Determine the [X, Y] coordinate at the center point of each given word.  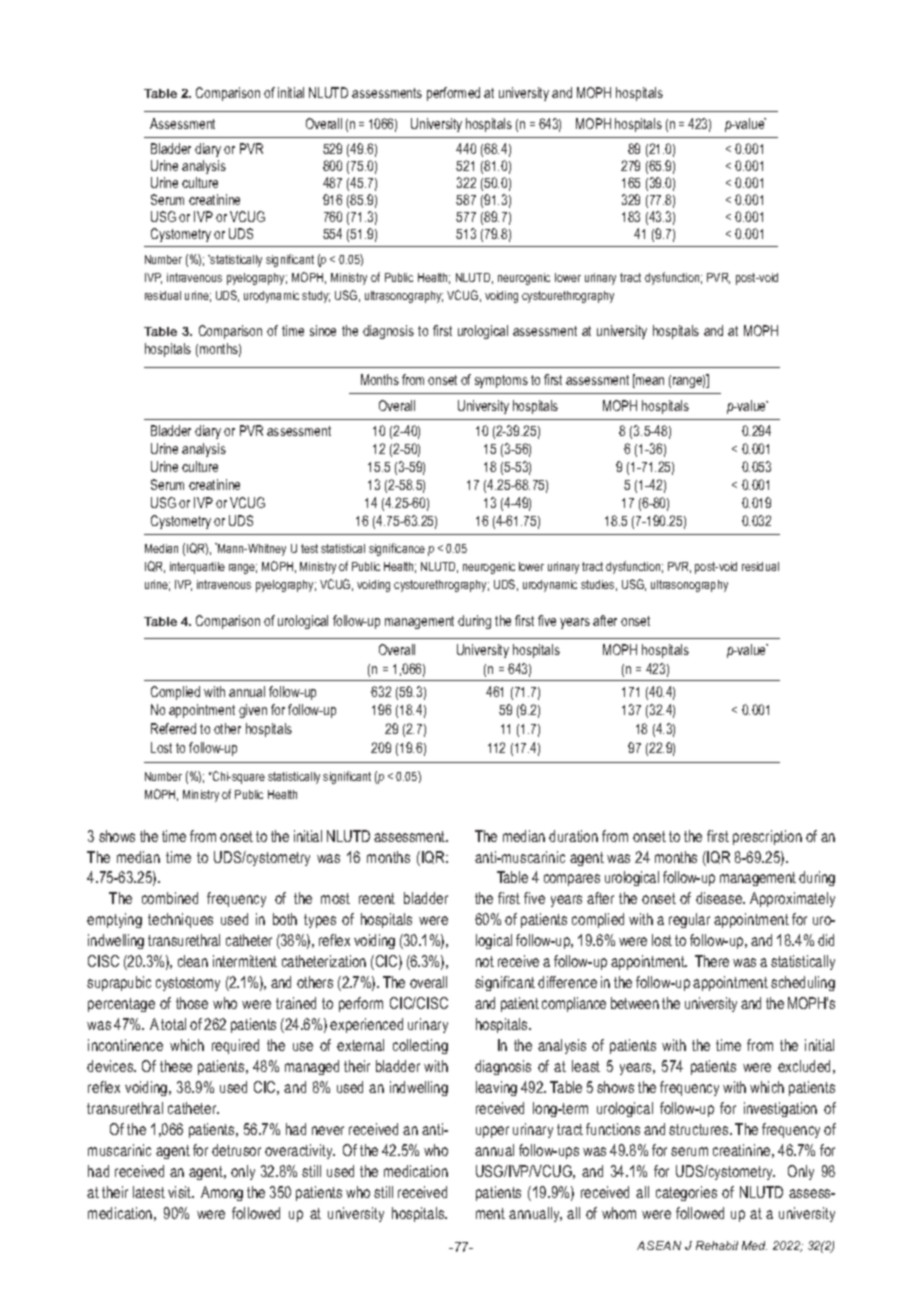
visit [181, 1192]
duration [573, 836]
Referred [173, 728]
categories [686, 1193]
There [712, 961]
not [485, 961]
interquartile [197, 568]
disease [720, 898]
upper [492, 1132]
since [323, 330]
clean [193, 961]
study [316, 297]
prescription [767, 837]
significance [397, 549]
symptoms [501, 381]
